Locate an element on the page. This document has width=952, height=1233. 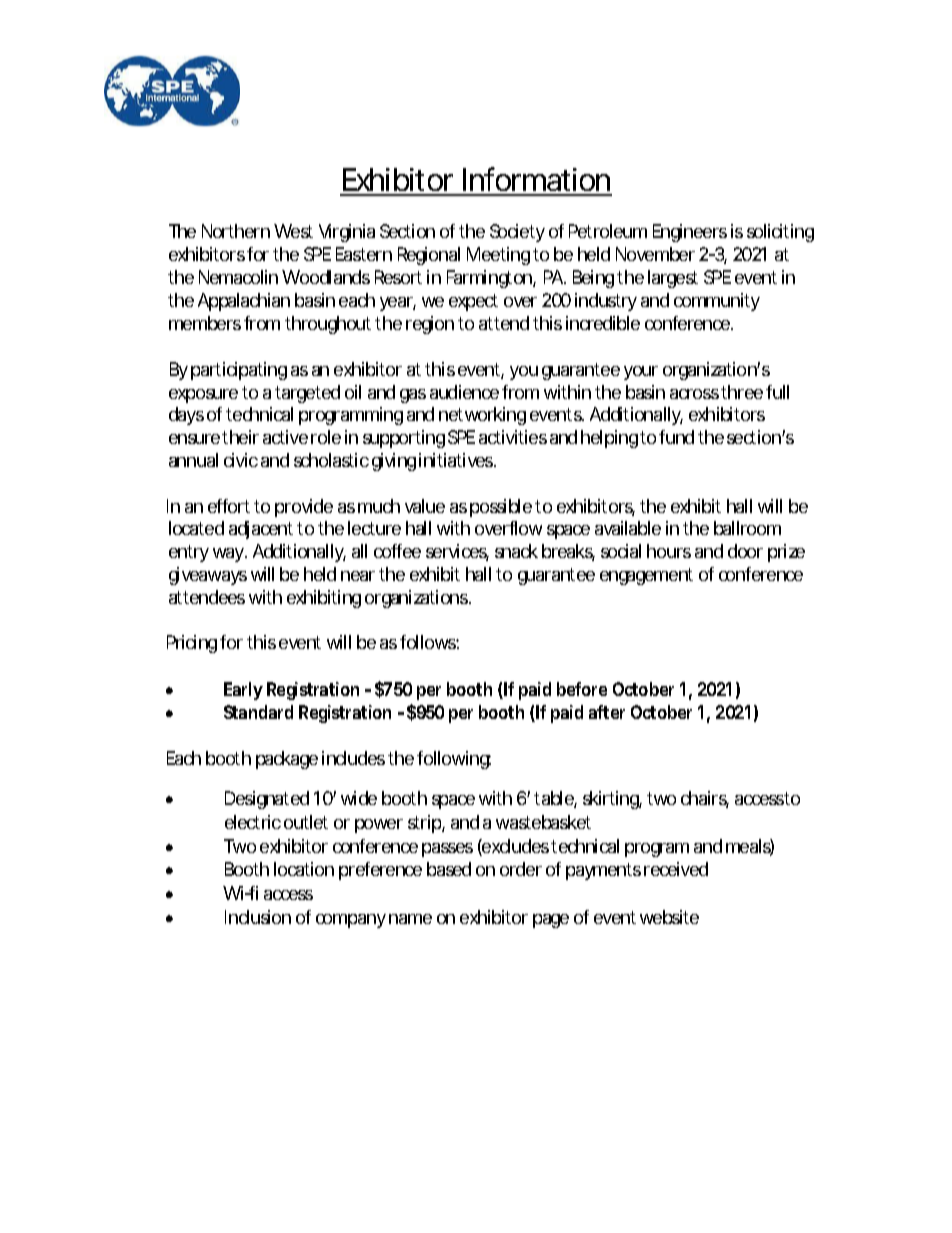
location is located at coordinates (304, 869).
